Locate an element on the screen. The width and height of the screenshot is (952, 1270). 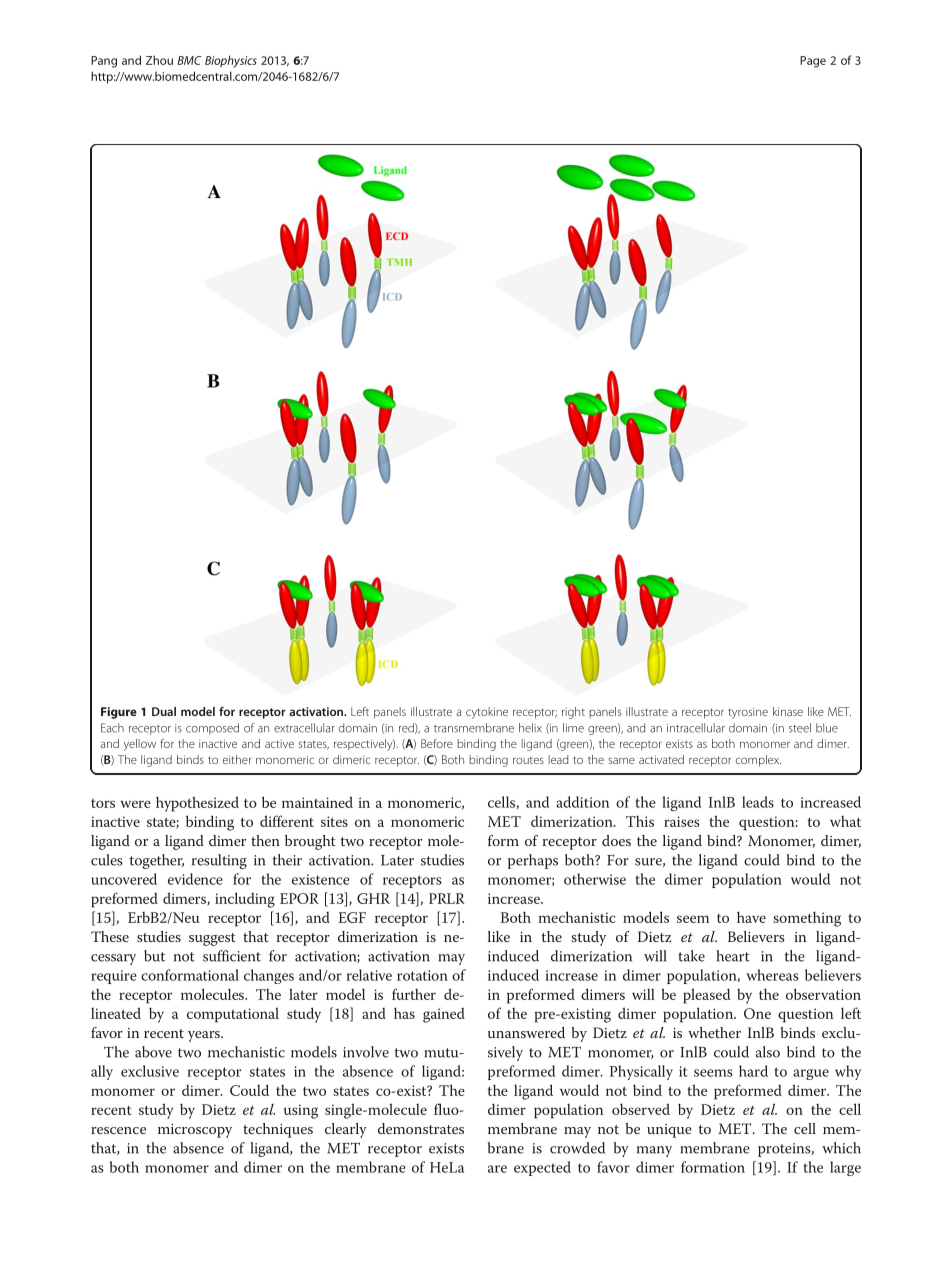
Dual is located at coordinates (164, 711).
